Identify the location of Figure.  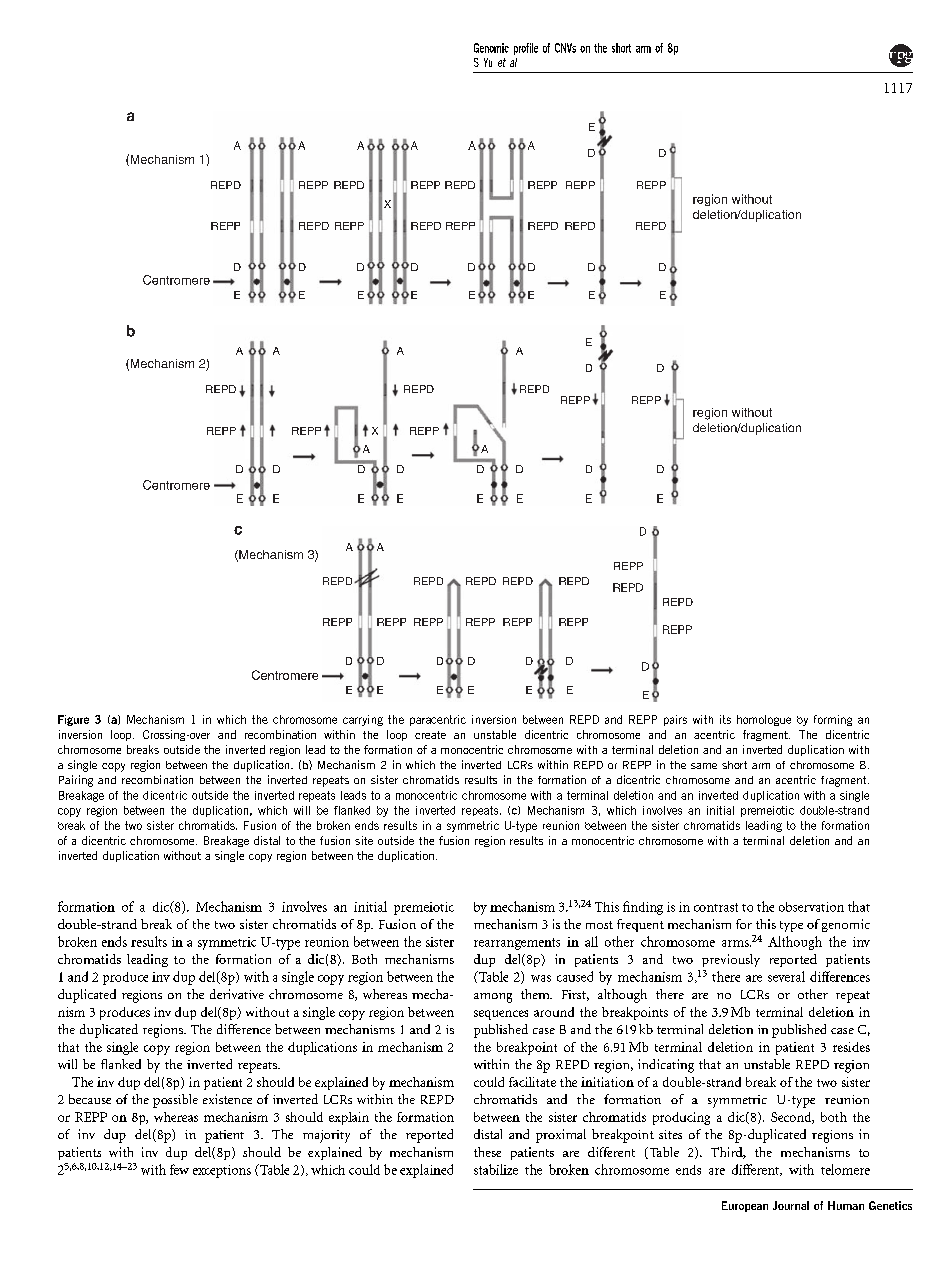
(73, 720).
